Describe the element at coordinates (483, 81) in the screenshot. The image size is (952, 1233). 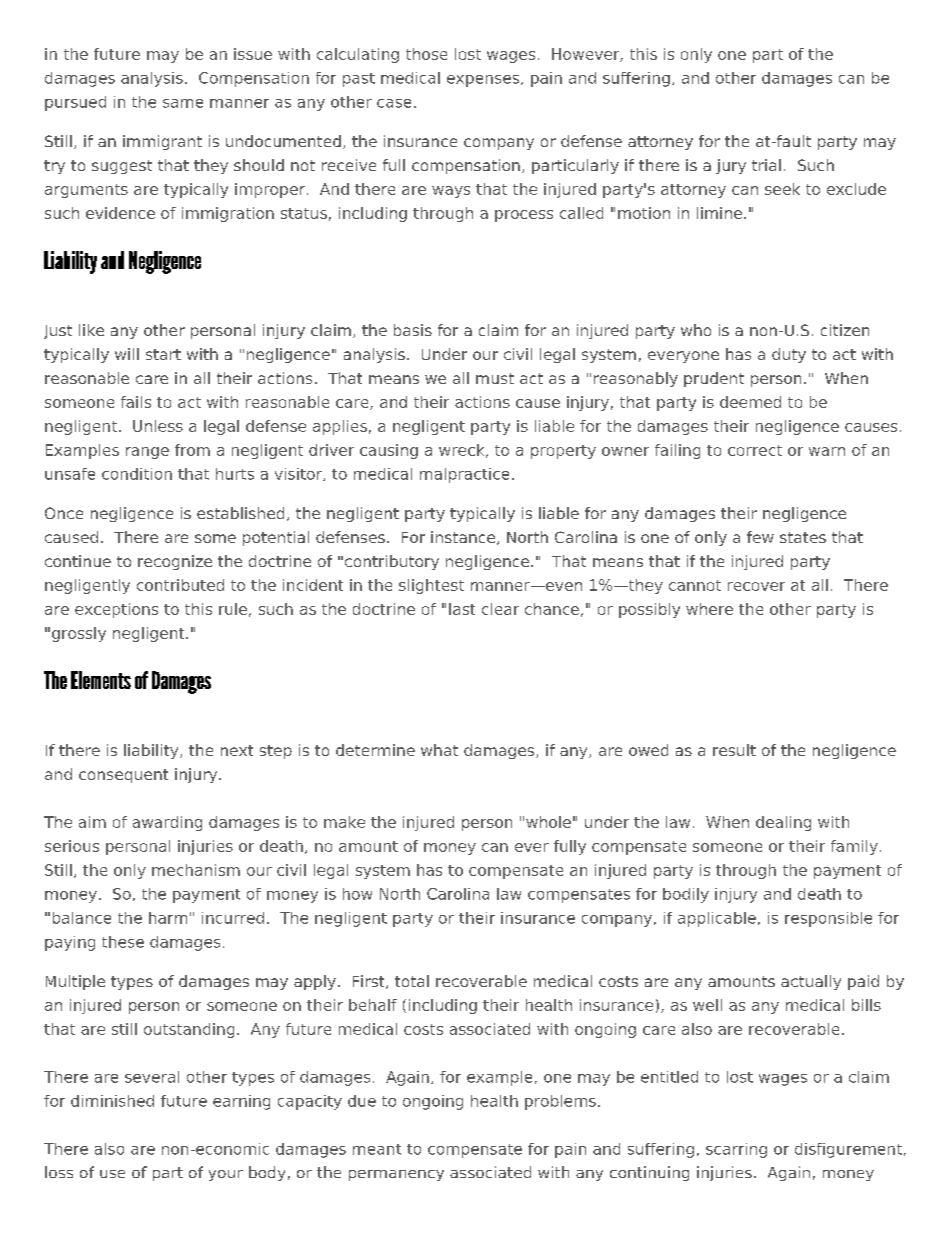
I see `expenses` at that location.
